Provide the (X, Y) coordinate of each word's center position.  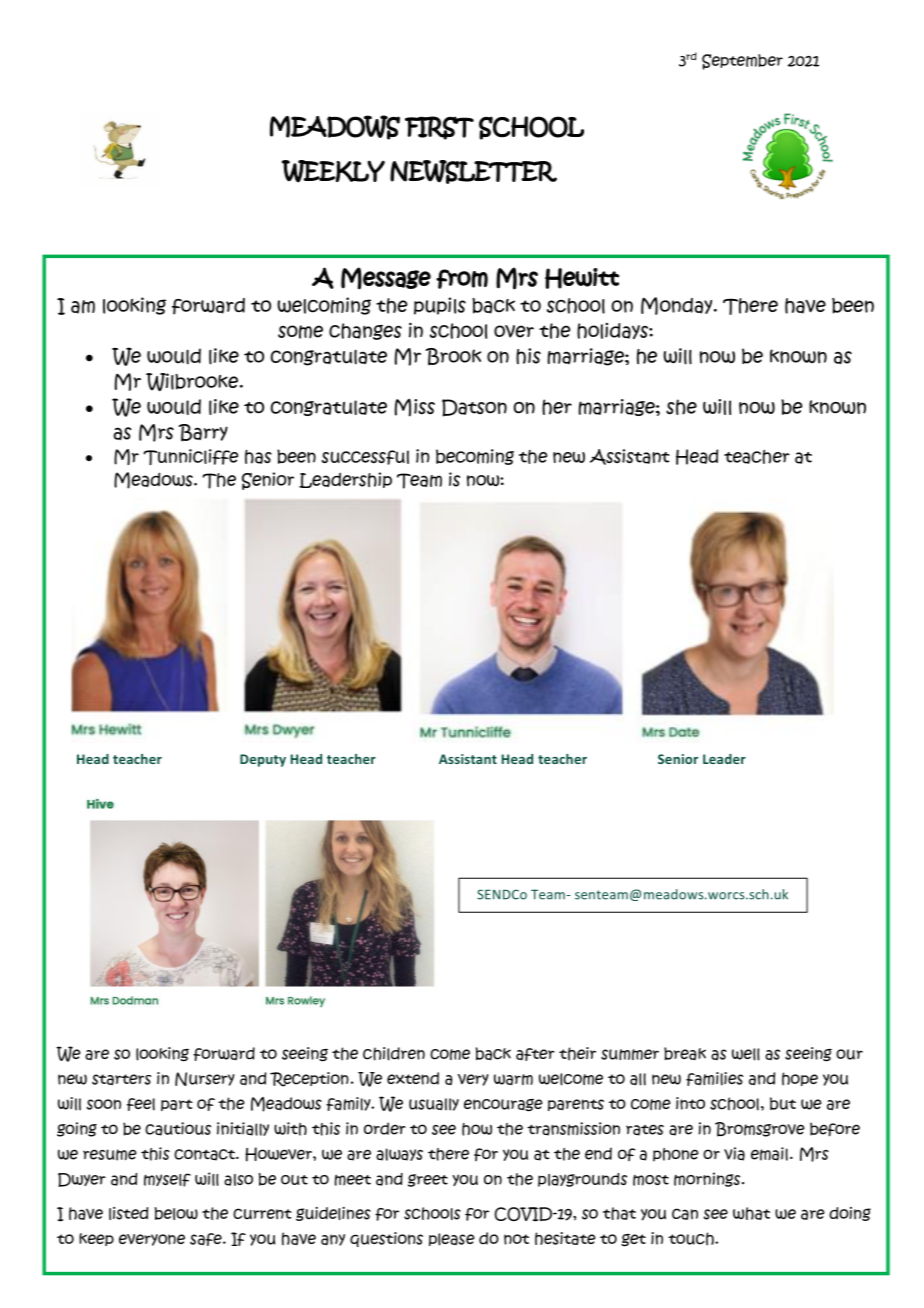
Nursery (205, 1079)
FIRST (439, 128)
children (394, 1054)
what (751, 1213)
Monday (678, 306)
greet (428, 1180)
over (514, 331)
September (742, 62)
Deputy (263, 760)
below (176, 1213)
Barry (203, 433)
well (746, 1054)
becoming (475, 457)
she (681, 407)
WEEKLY (333, 171)
